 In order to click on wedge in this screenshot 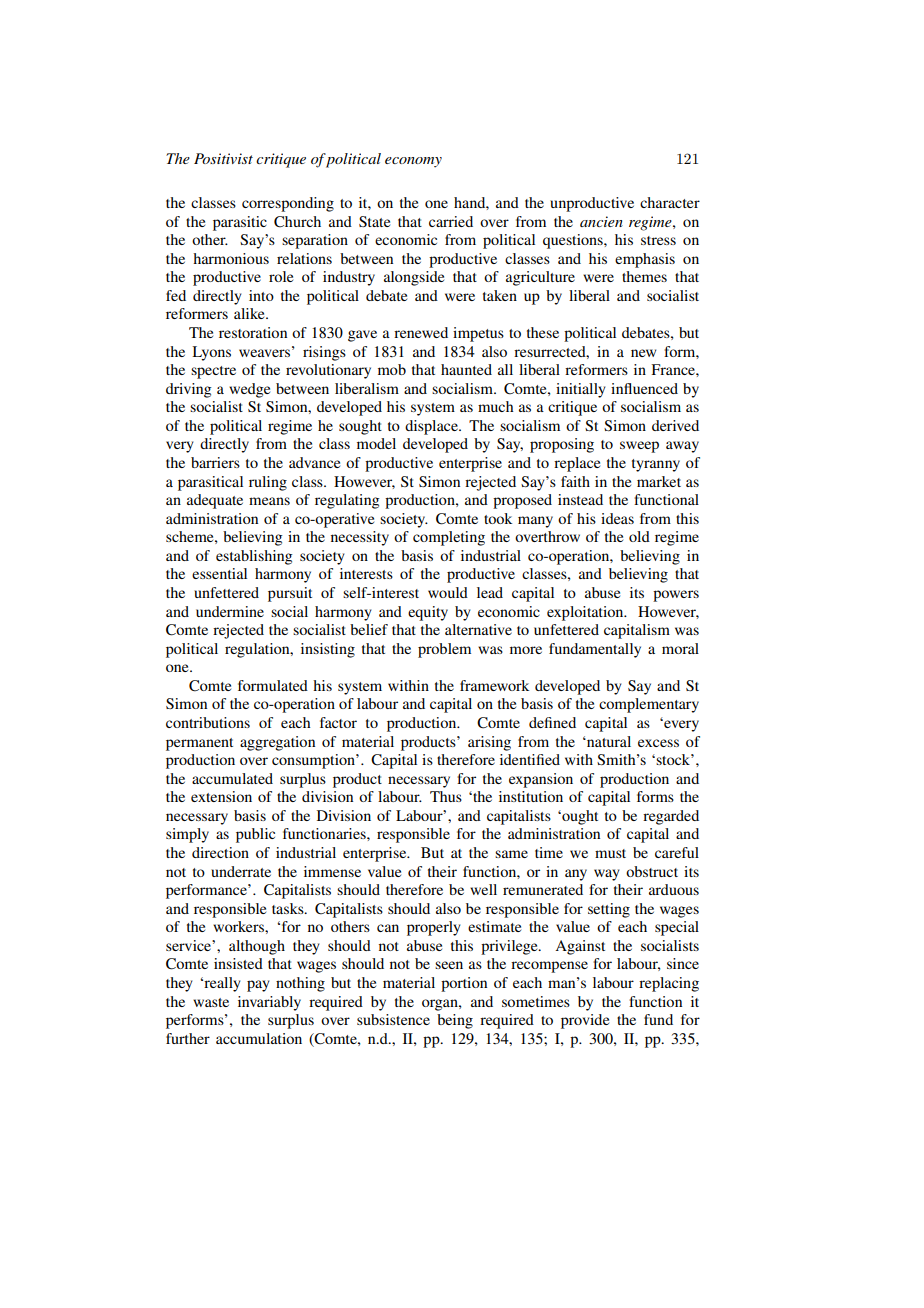, I will do `click(249, 390)`.
